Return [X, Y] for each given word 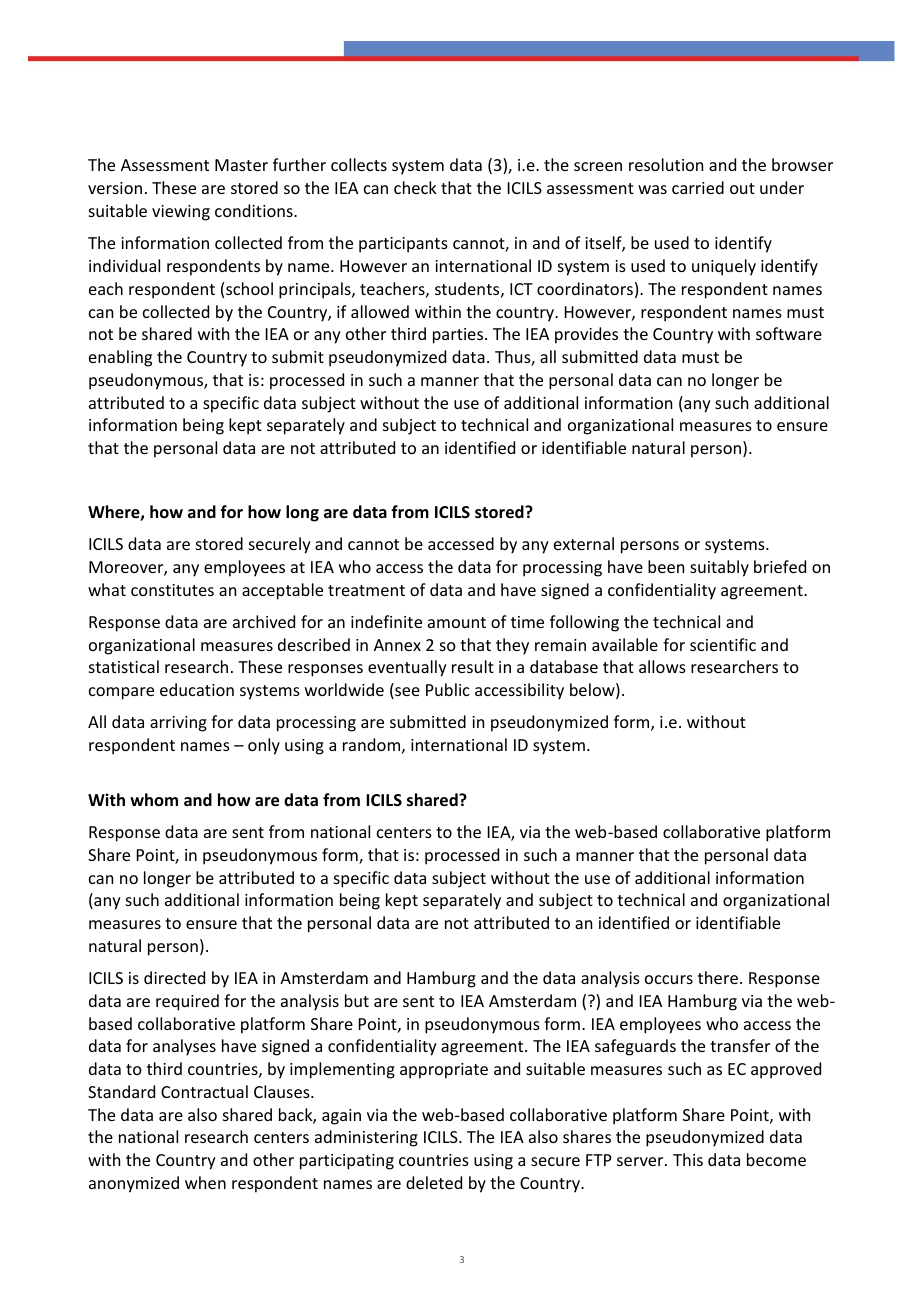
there [718, 977]
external [584, 543]
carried [698, 187]
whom [154, 799]
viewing [181, 213]
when [205, 1182]
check [415, 187]
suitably [719, 568]
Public [448, 689]
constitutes [172, 590]
